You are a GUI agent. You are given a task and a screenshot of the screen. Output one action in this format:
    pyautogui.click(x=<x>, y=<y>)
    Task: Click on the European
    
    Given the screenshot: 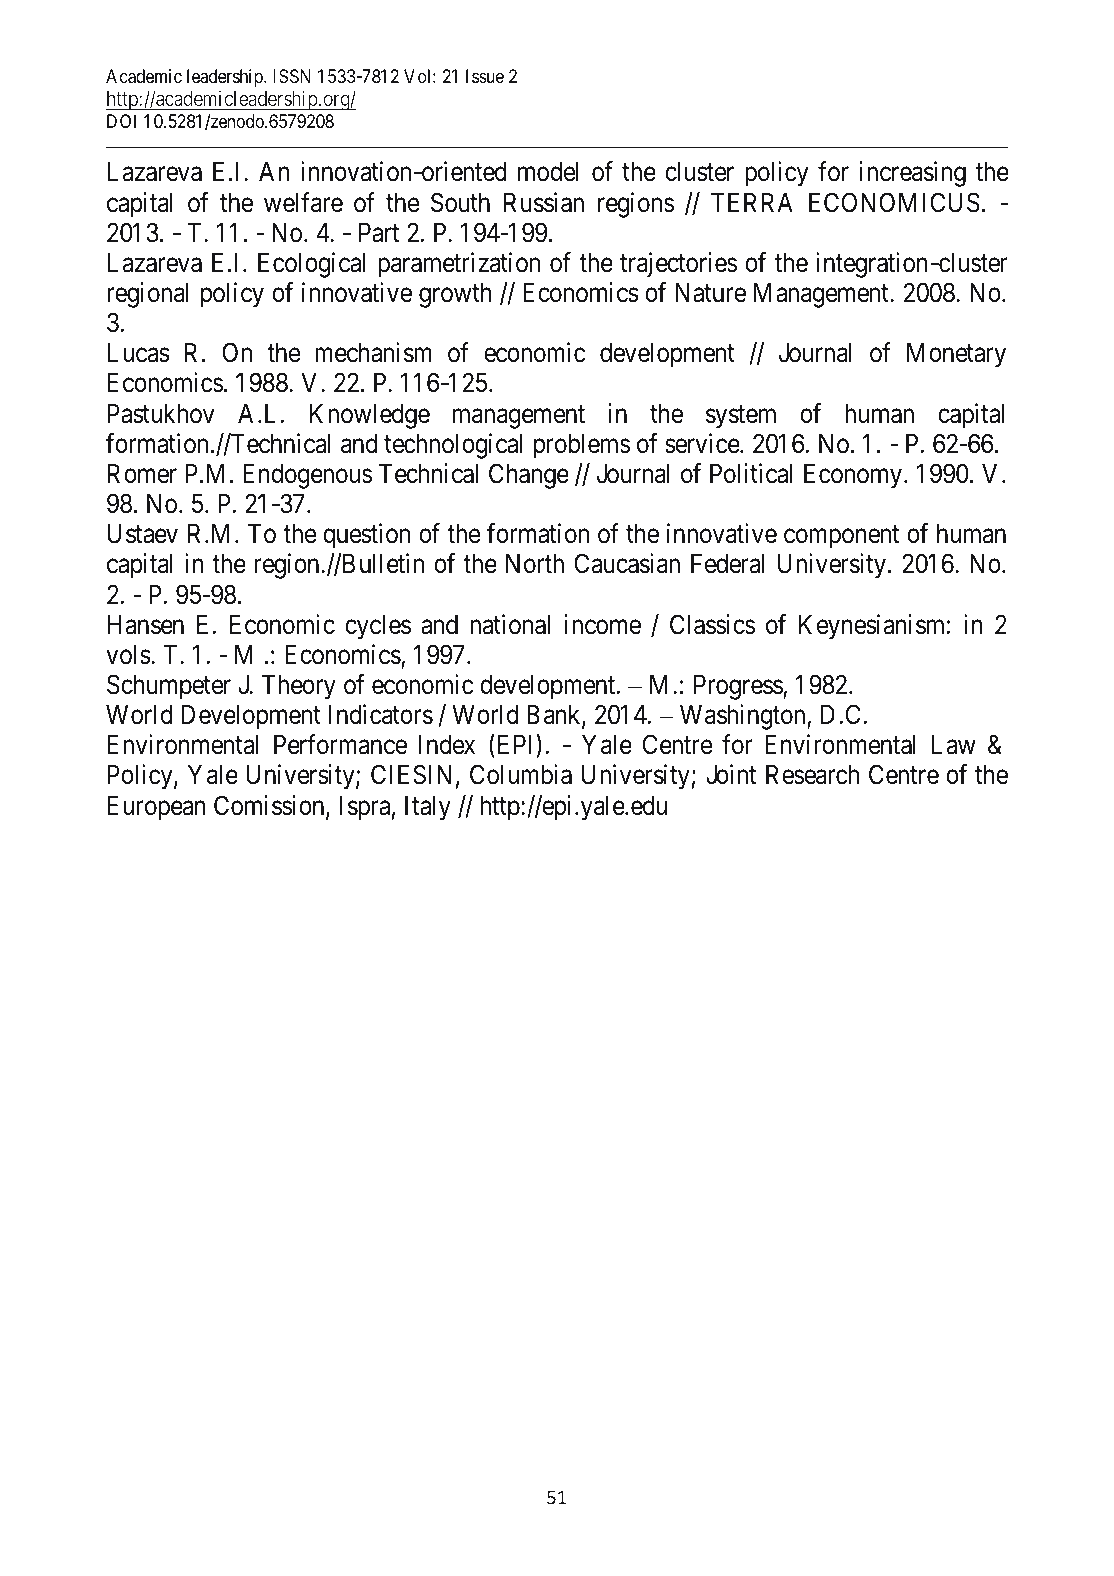 What is the action you would take?
    pyautogui.click(x=156, y=808)
